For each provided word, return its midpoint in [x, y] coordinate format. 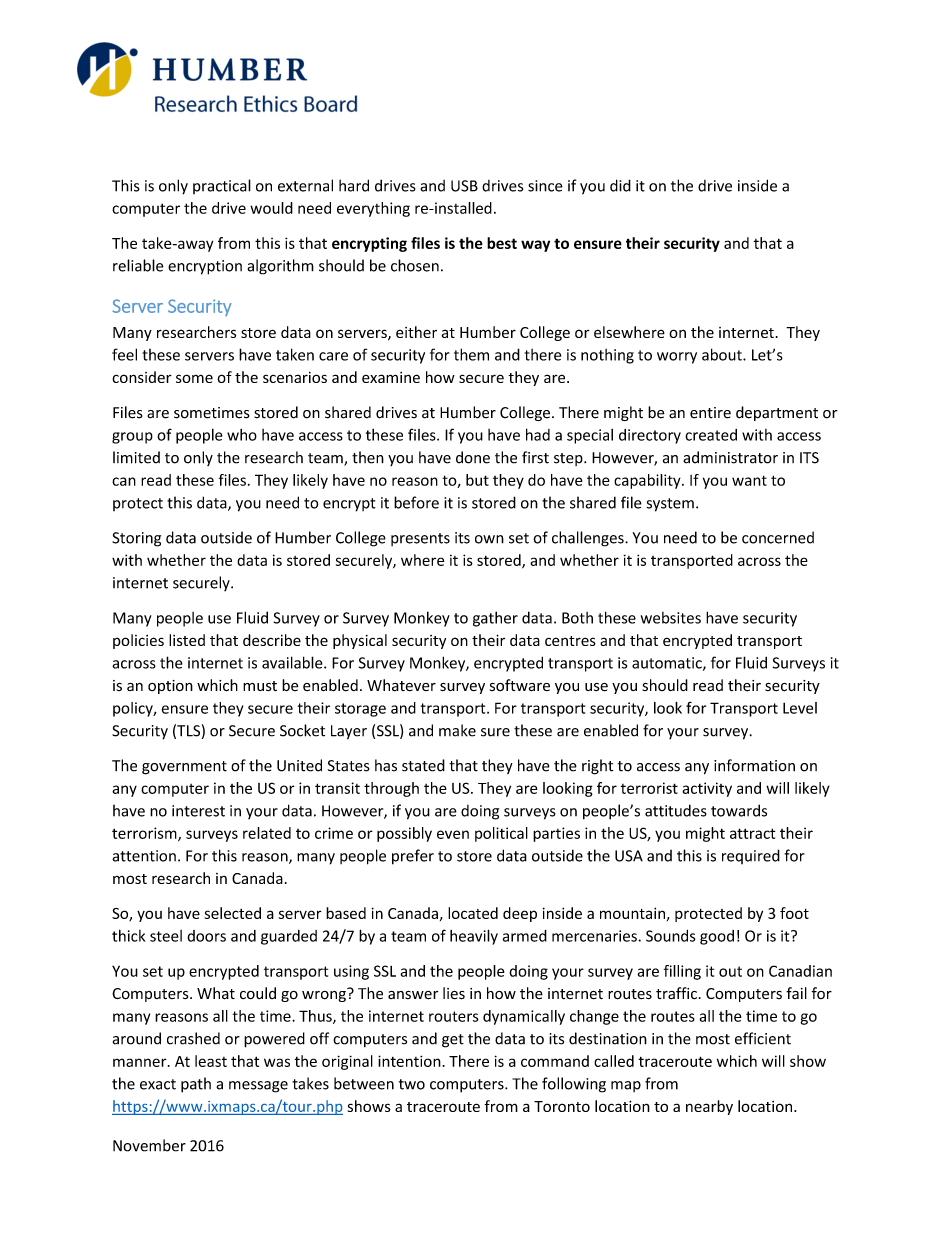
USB [464, 186]
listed [187, 640]
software [520, 685]
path [196, 1085]
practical [222, 186]
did [620, 185]
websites [671, 618]
